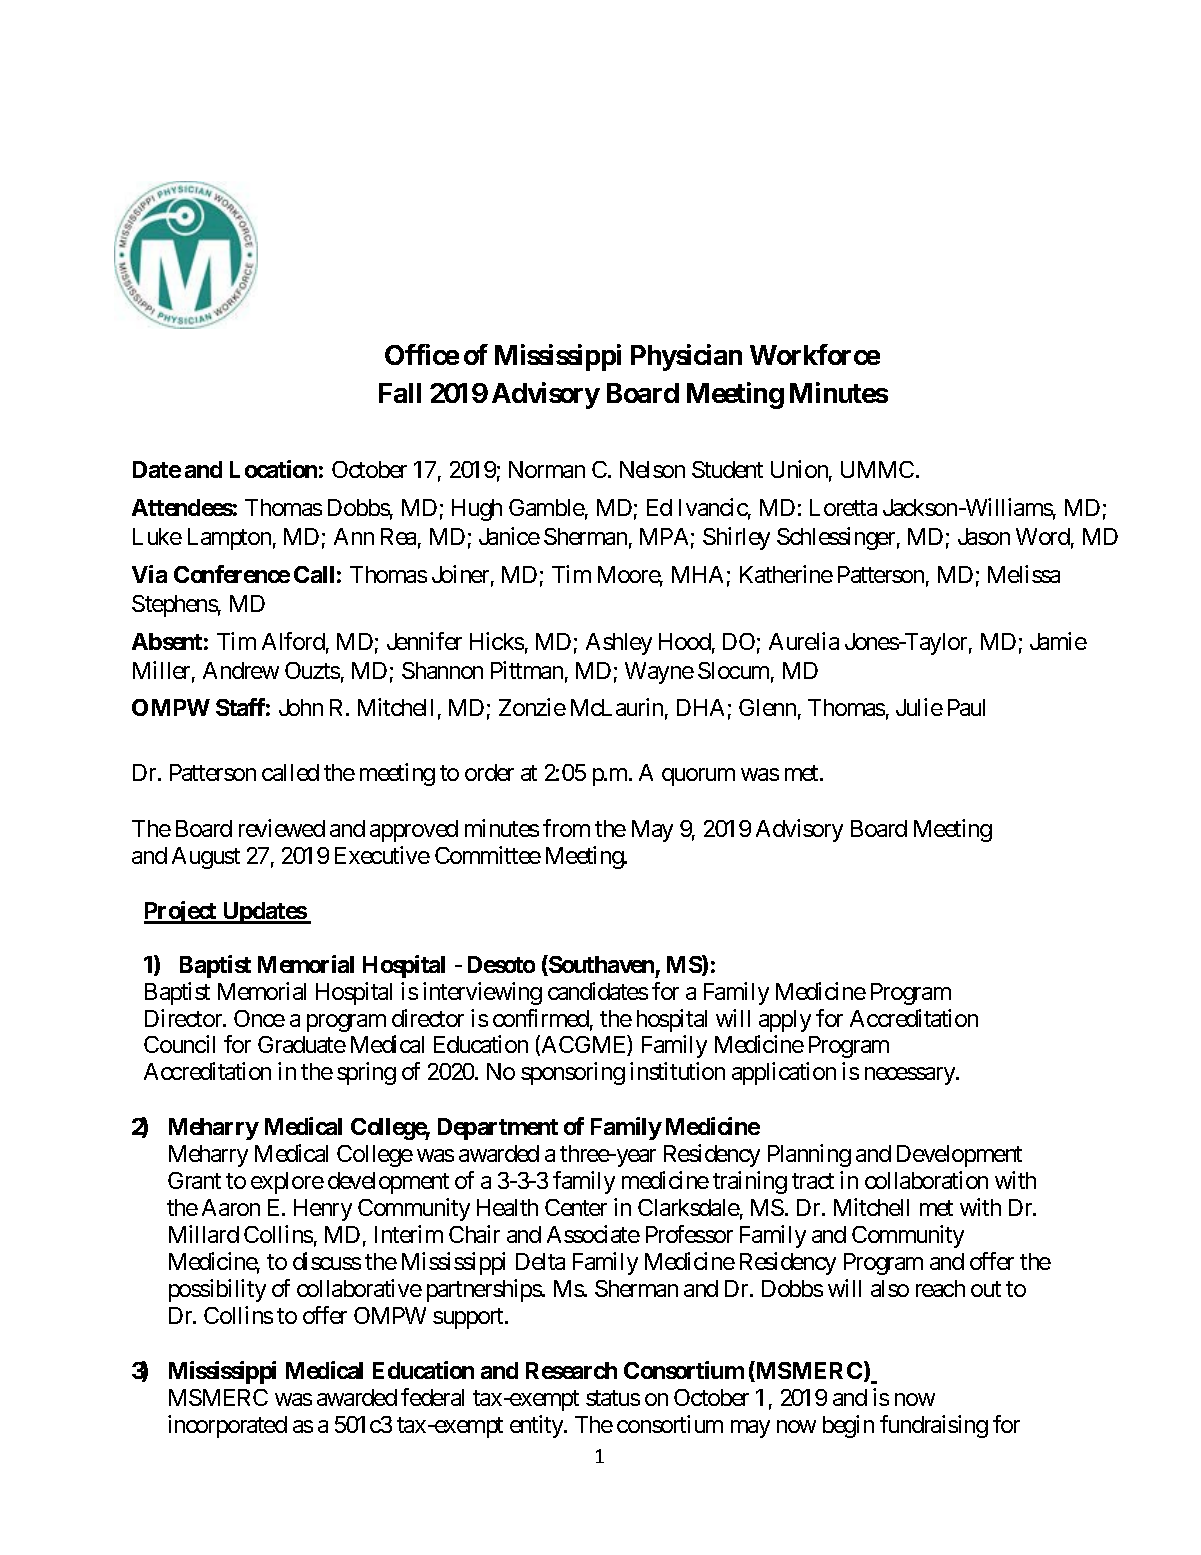  What do you see at coordinates (287, 1183) in the page?
I see `explore` at bounding box center [287, 1183].
